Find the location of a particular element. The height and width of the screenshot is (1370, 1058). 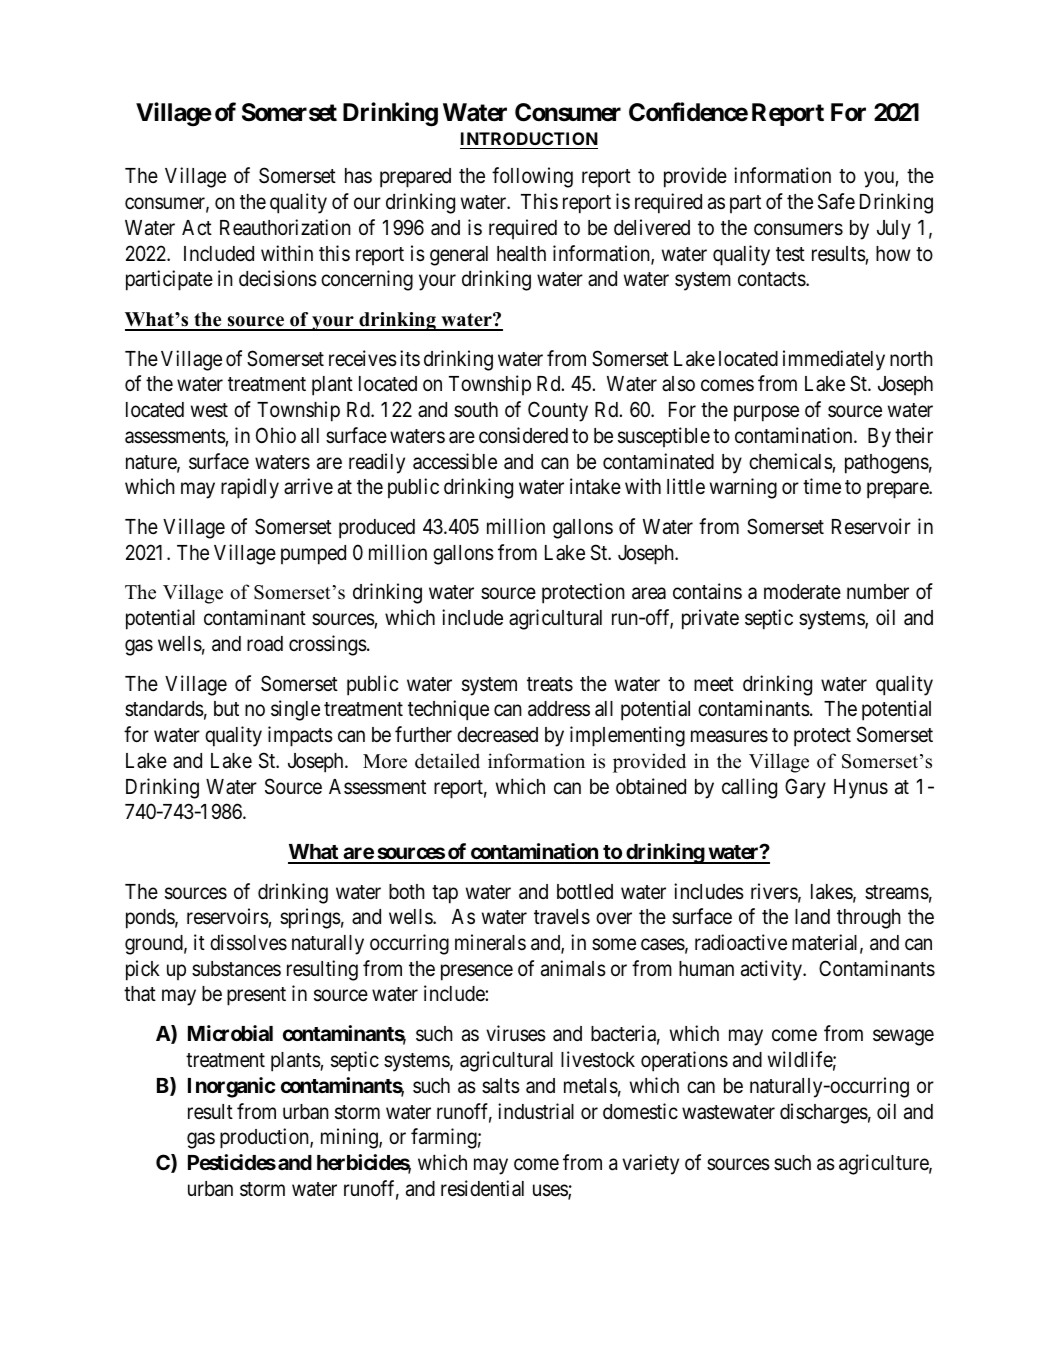

travels is located at coordinates (562, 917).
